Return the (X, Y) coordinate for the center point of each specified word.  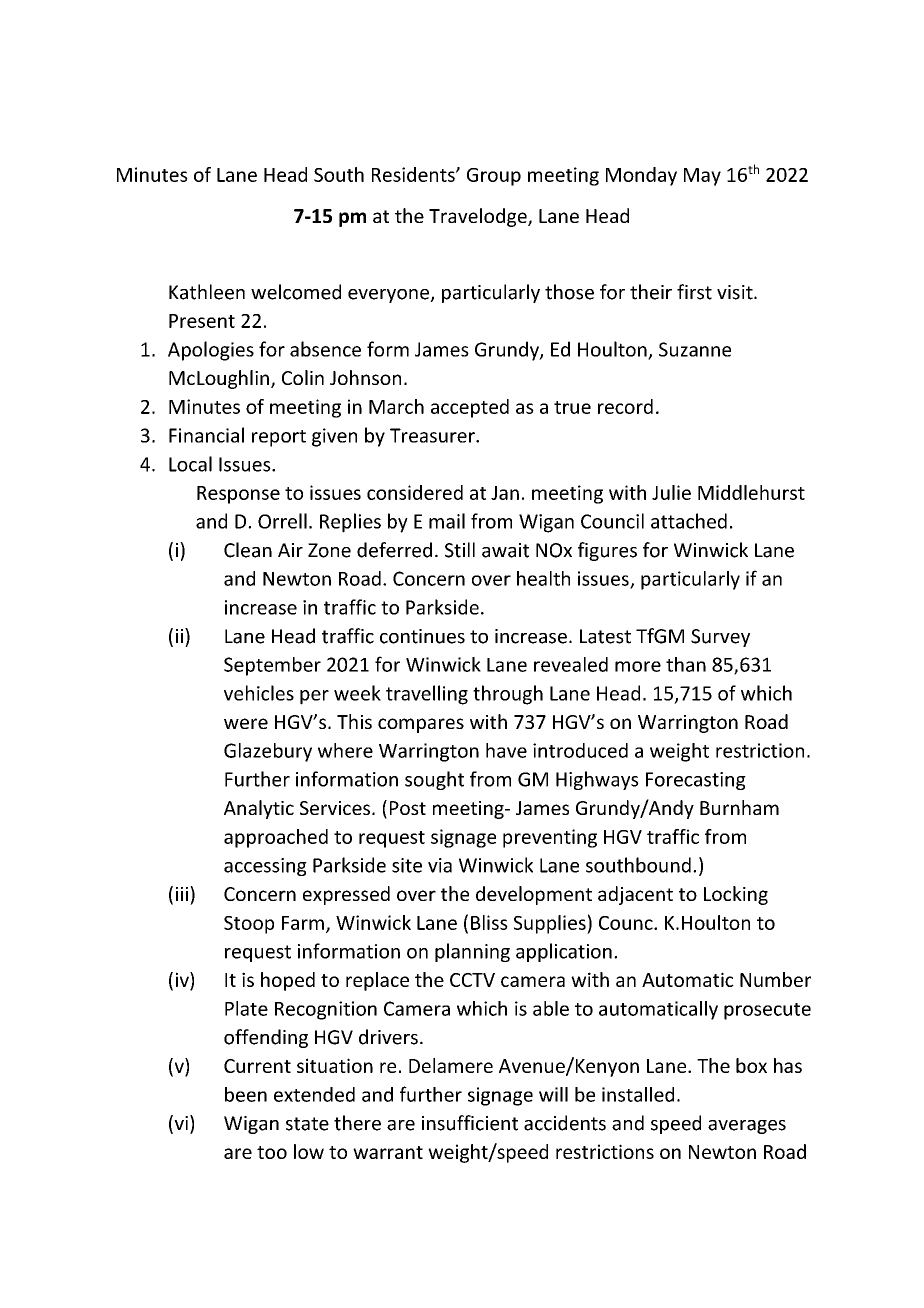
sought (434, 780)
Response (238, 495)
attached (689, 521)
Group (494, 177)
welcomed (296, 292)
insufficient (470, 1123)
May (702, 177)
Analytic (259, 809)
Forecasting (696, 781)
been (246, 1094)
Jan (505, 493)
